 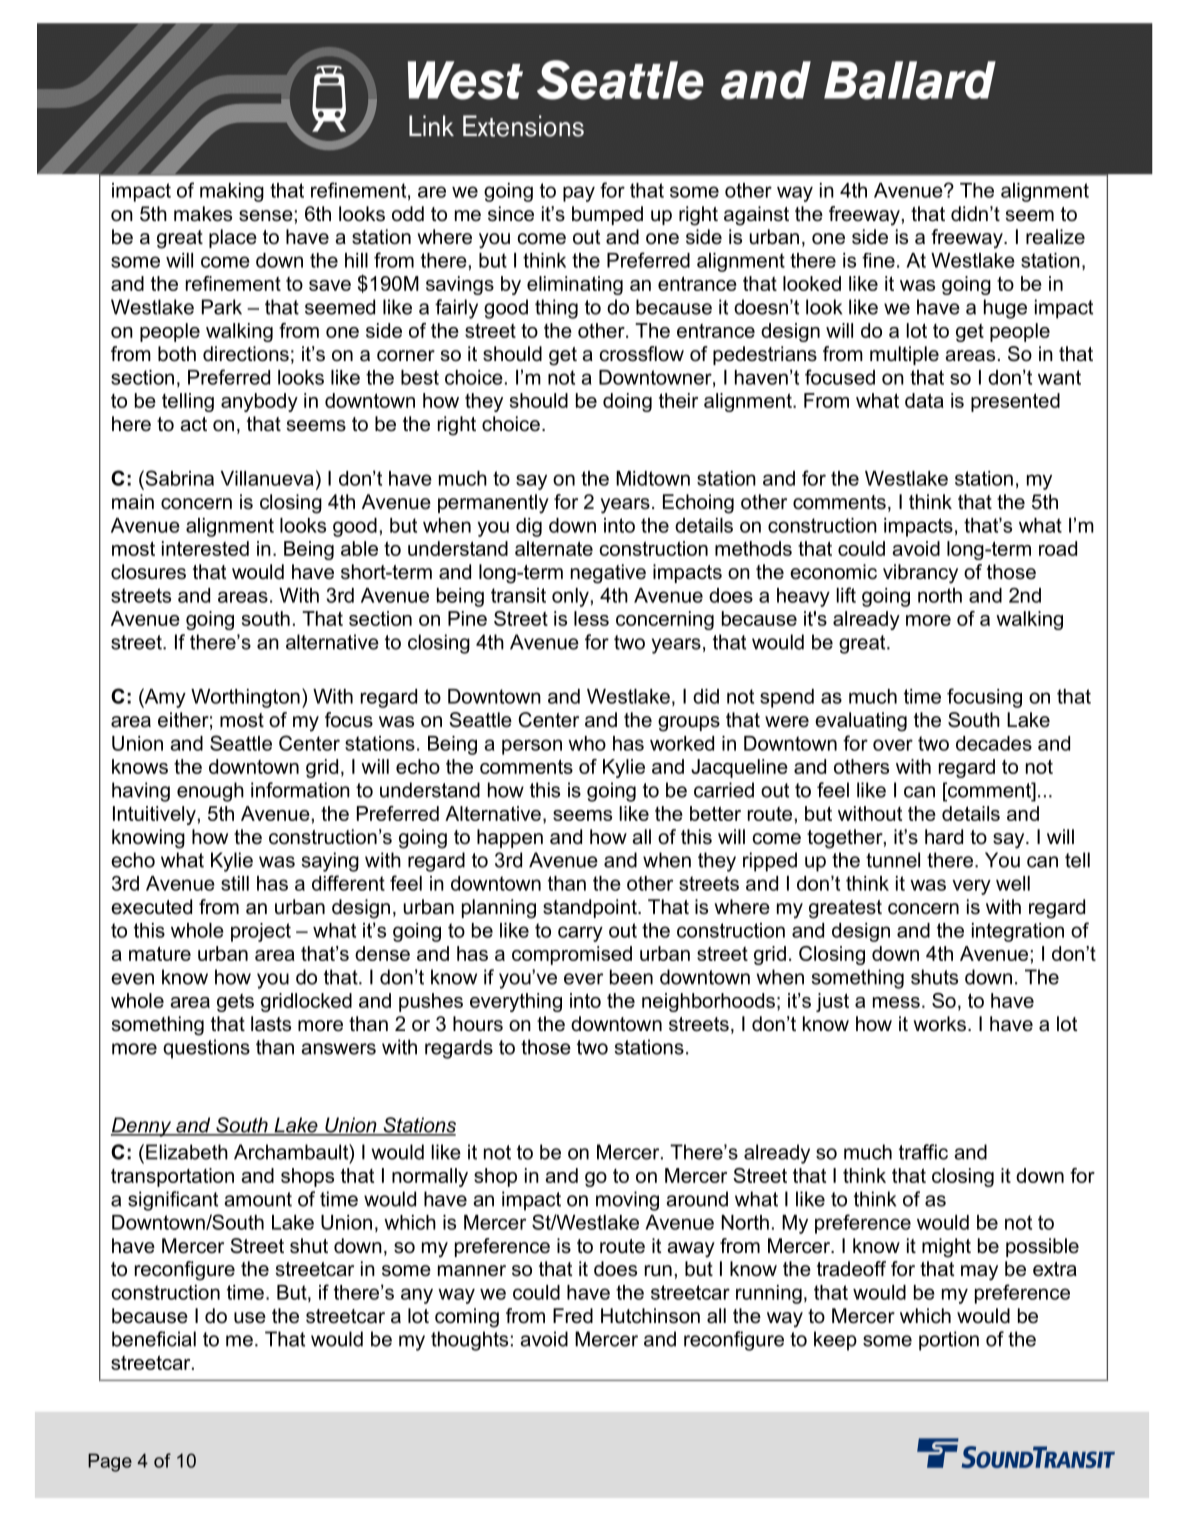 I want to click on Elizabeth, so click(x=187, y=1152).
